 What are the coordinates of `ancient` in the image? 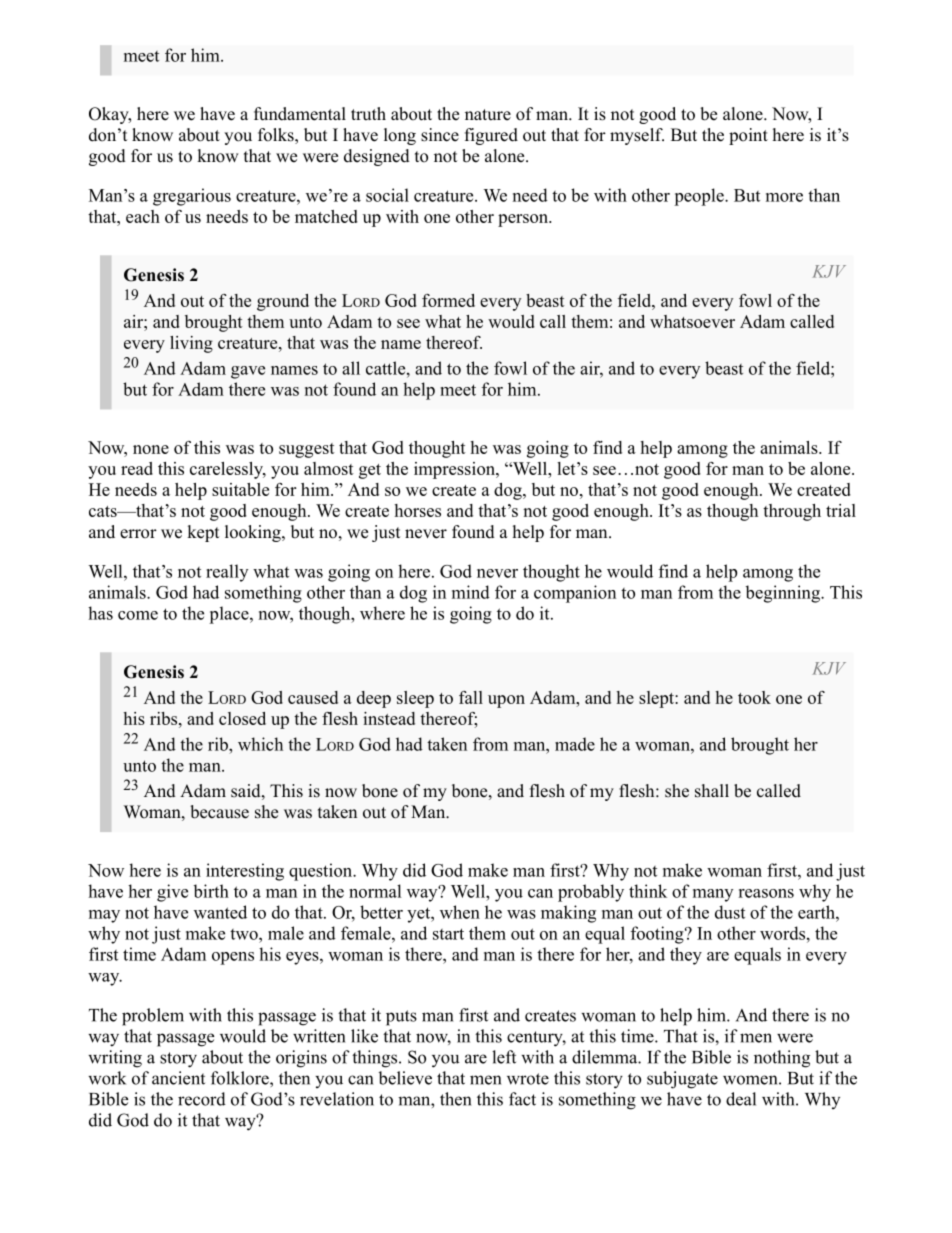 It's located at (178, 1078).
